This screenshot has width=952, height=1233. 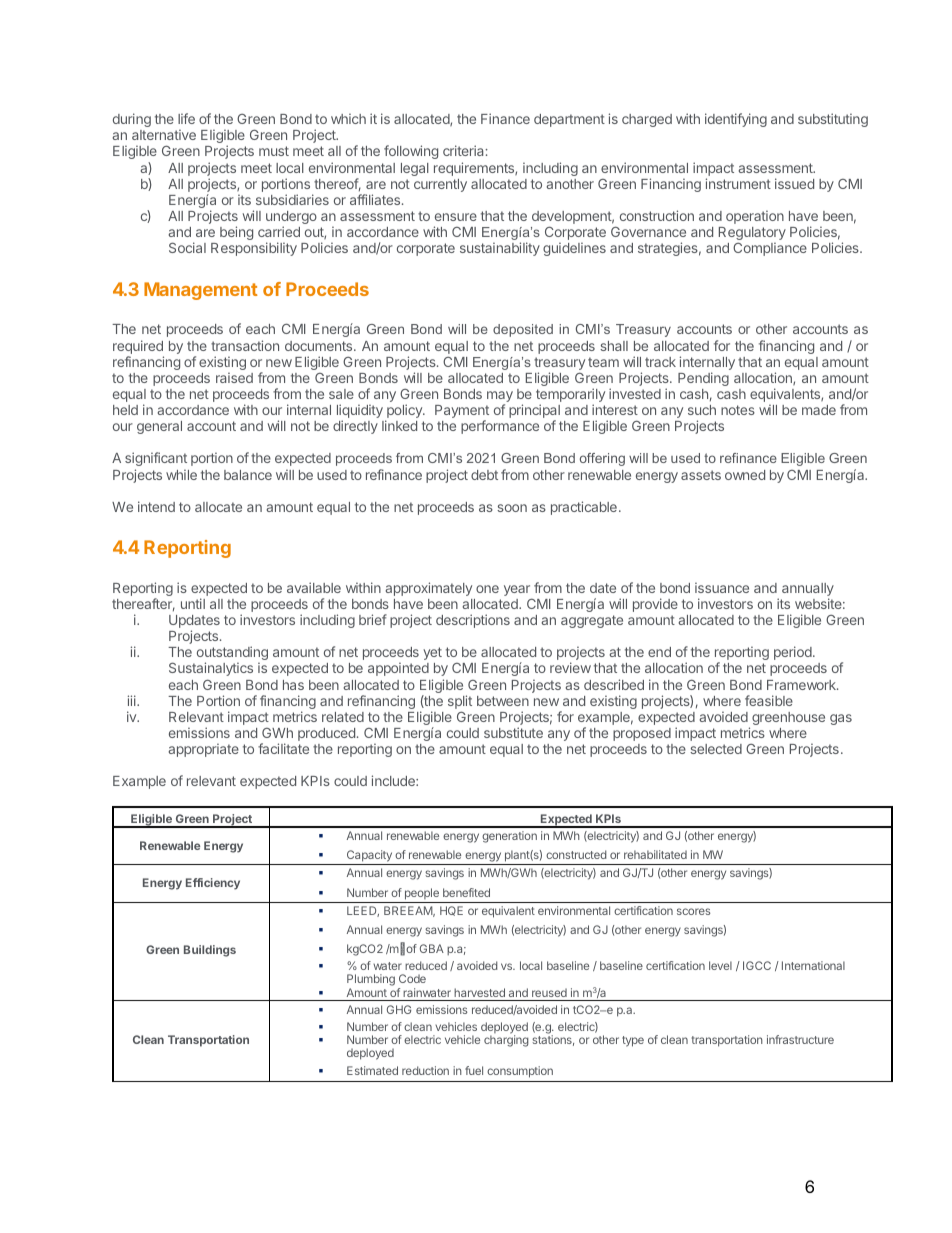 I want to click on currently, so click(x=440, y=185).
